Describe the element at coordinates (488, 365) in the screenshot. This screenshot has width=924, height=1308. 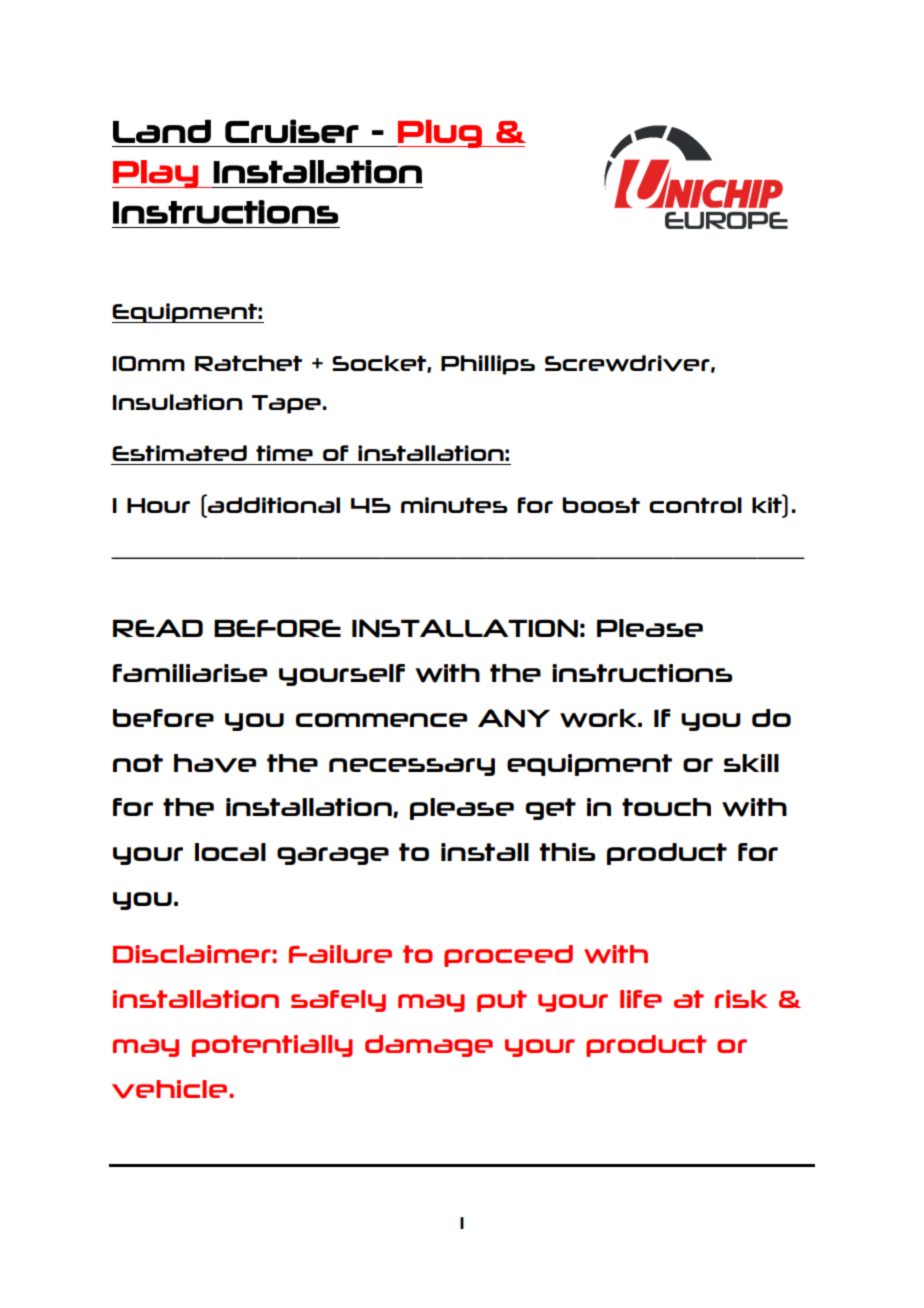
I see `Phillips` at that location.
